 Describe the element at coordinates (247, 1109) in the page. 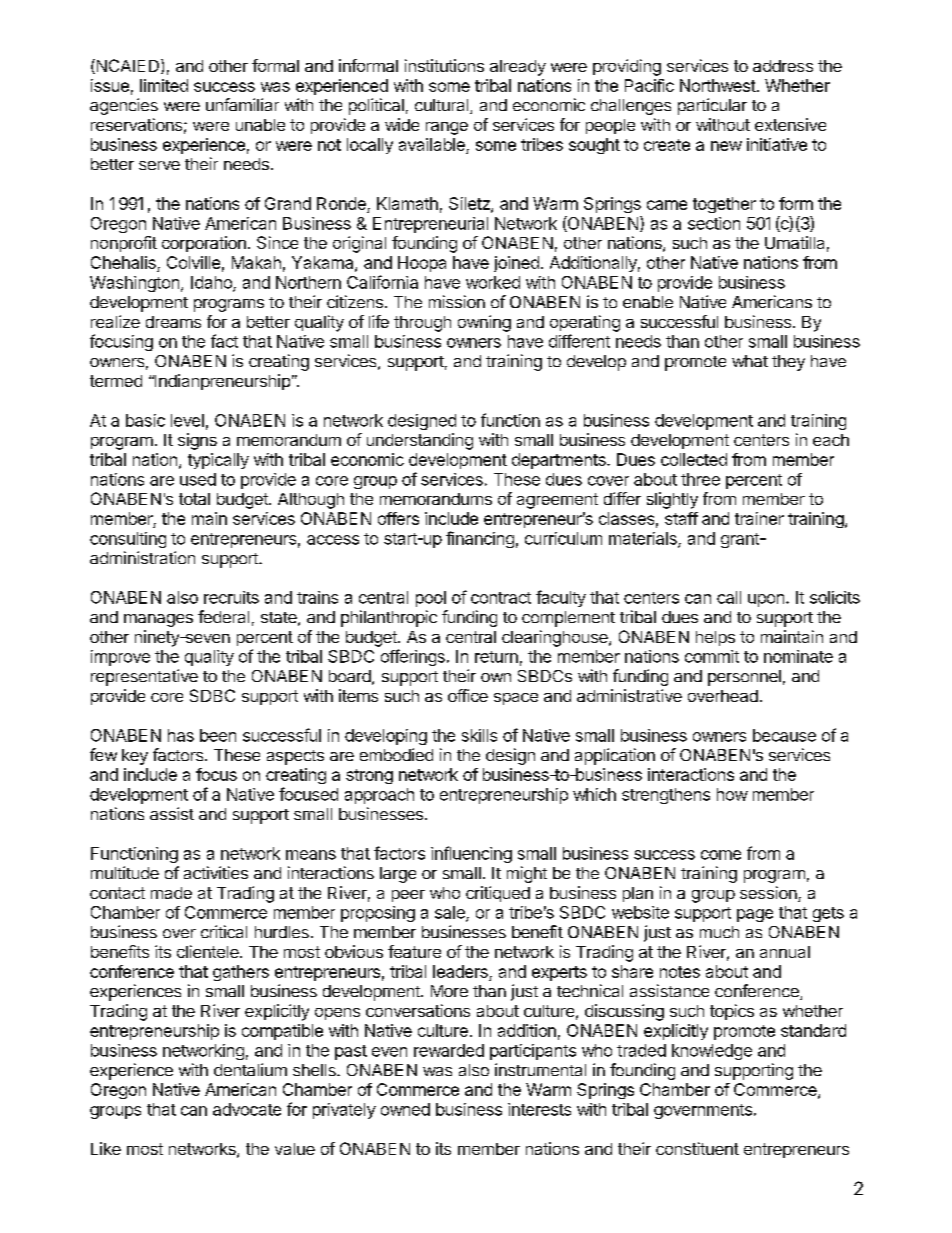

I see `advocate` at that location.
